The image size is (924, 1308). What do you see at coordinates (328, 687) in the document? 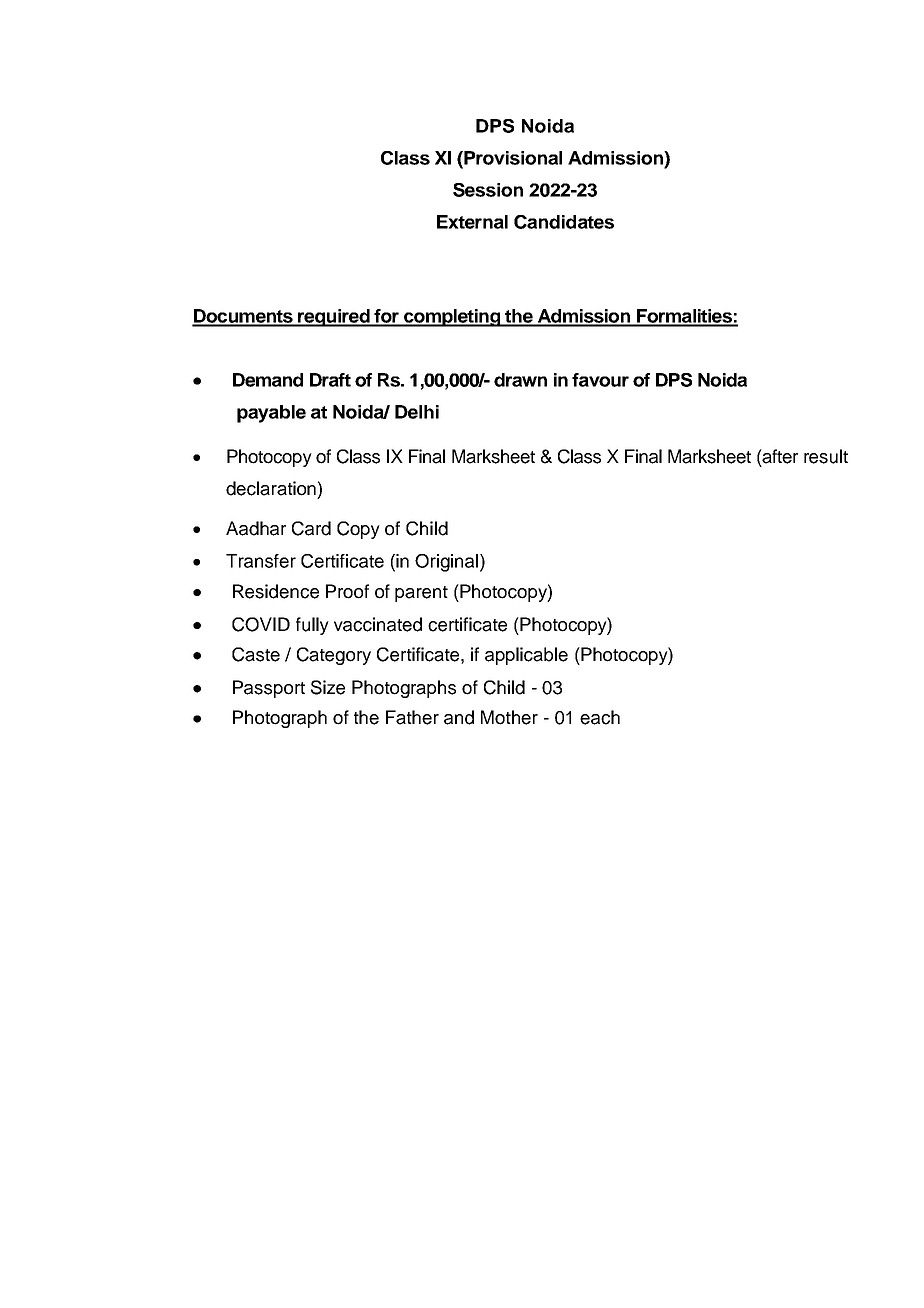
I see `Size` at bounding box center [328, 687].
